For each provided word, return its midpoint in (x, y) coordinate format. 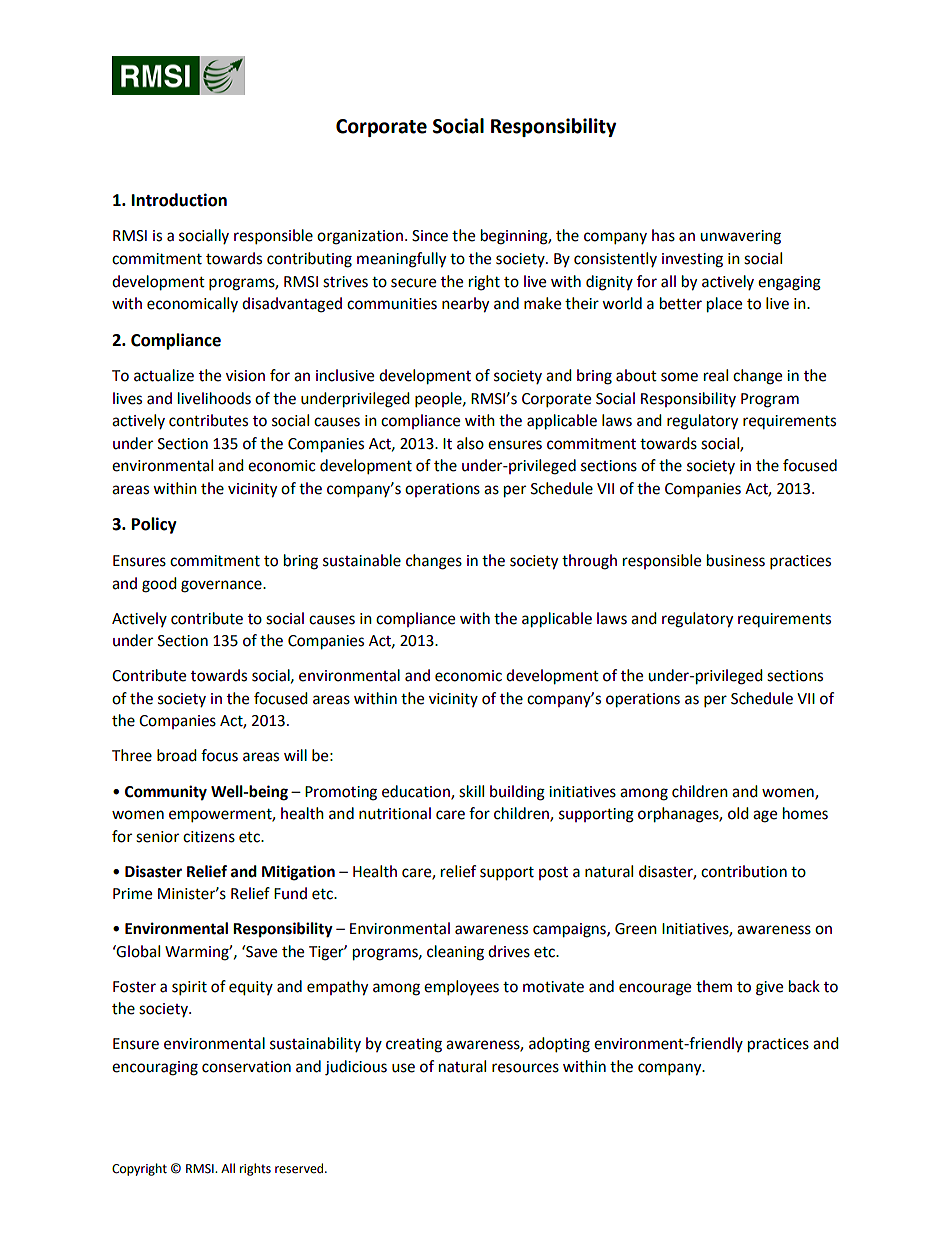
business (736, 560)
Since (430, 236)
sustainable (362, 560)
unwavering (740, 237)
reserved (300, 1168)
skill (471, 791)
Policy (154, 525)
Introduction (179, 200)
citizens (209, 837)
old (738, 813)
